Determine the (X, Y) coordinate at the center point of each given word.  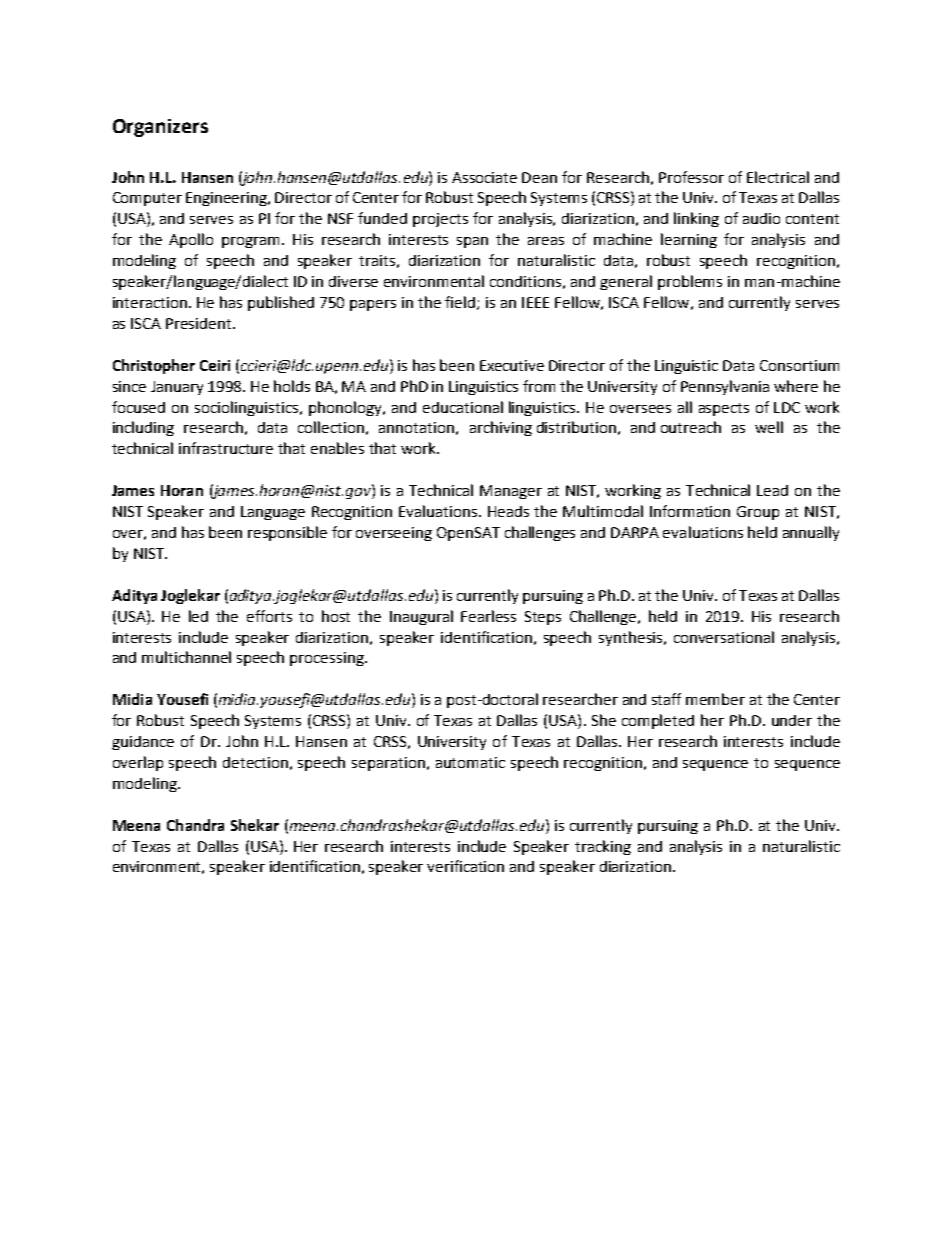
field (461, 303)
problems (690, 282)
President (200, 323)
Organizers (160, 128)
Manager (511, 492)
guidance (143, 743)
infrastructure (226, 448)
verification (465, 866)
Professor (691, 177)
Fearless (488, 616)
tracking (603, 847)
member (715, 699)
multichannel (186, 657)
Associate (484, 177)
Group (758, 513)
